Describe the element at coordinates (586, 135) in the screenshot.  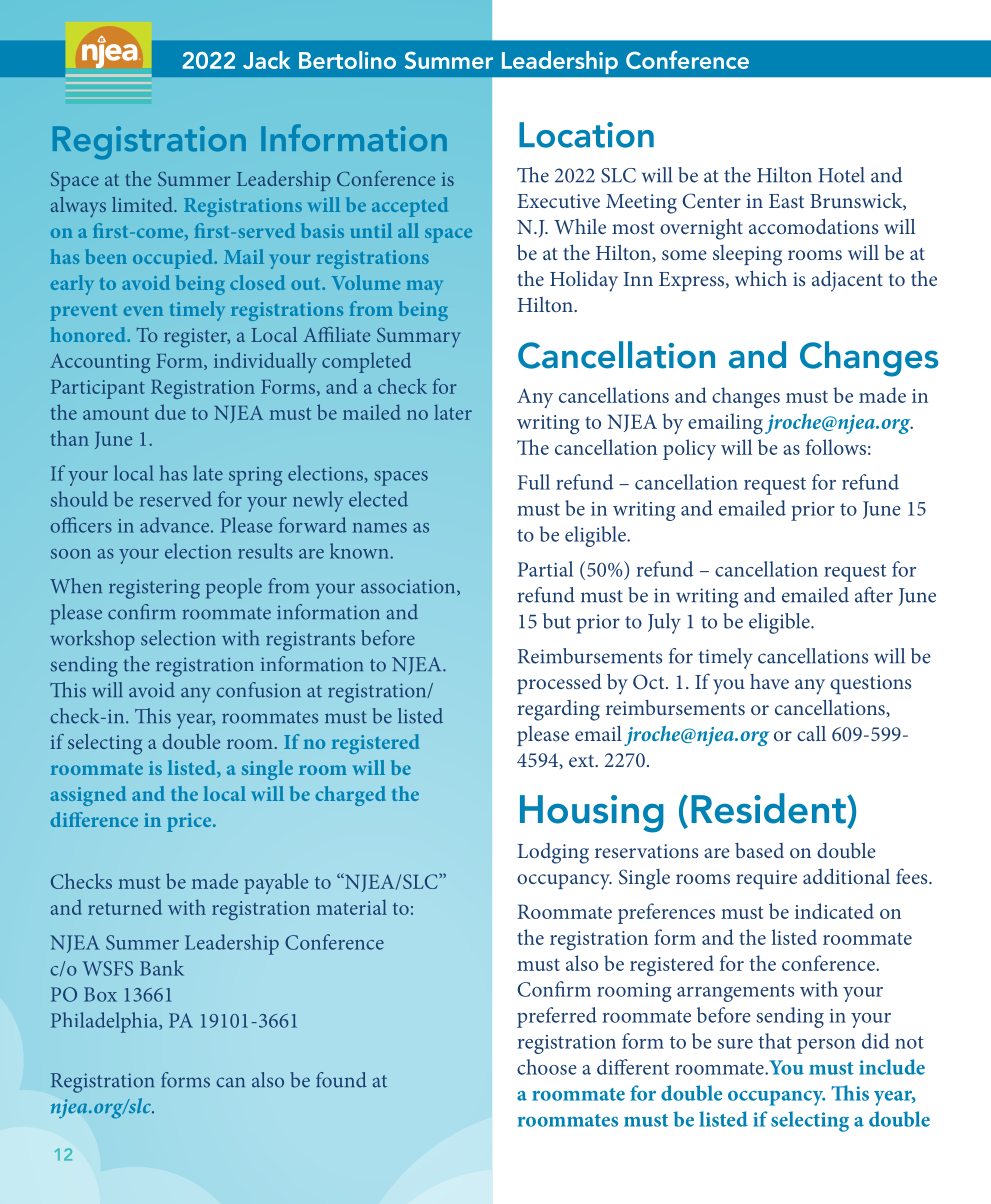
I see `Location` at that location.
